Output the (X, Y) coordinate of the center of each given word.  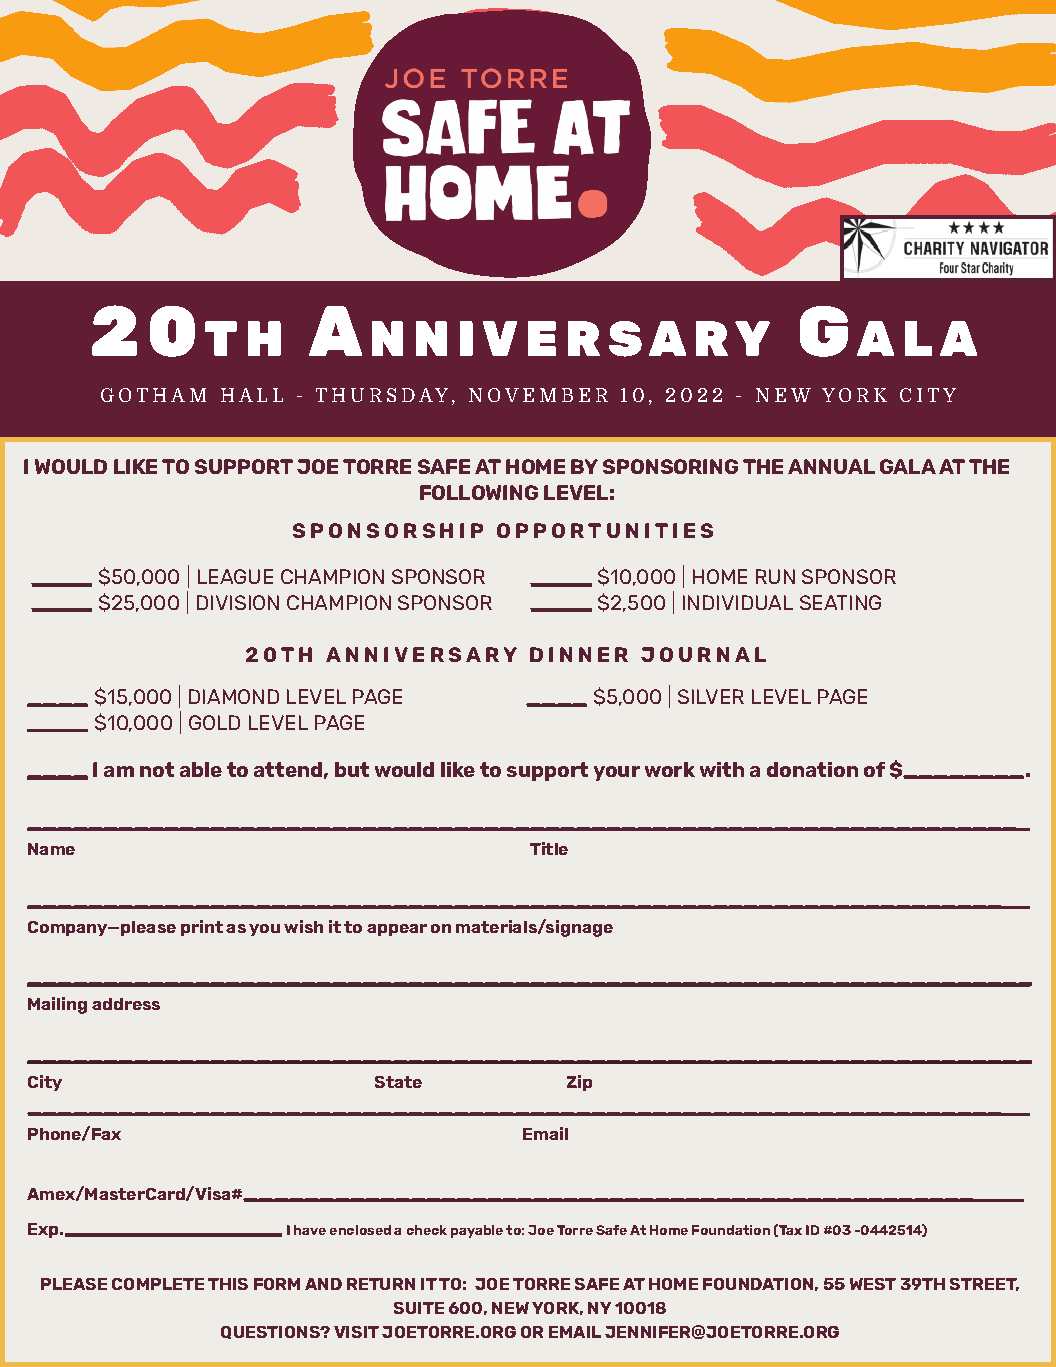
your (617, 773)
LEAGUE (235, 576)
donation (812, 769)
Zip (579, 1083)
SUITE (419, 1308)
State (398, 1082)
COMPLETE (158, 1284)
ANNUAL (831, 466)
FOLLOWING (479, 492)
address (126, 1004)
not (157, 769)
